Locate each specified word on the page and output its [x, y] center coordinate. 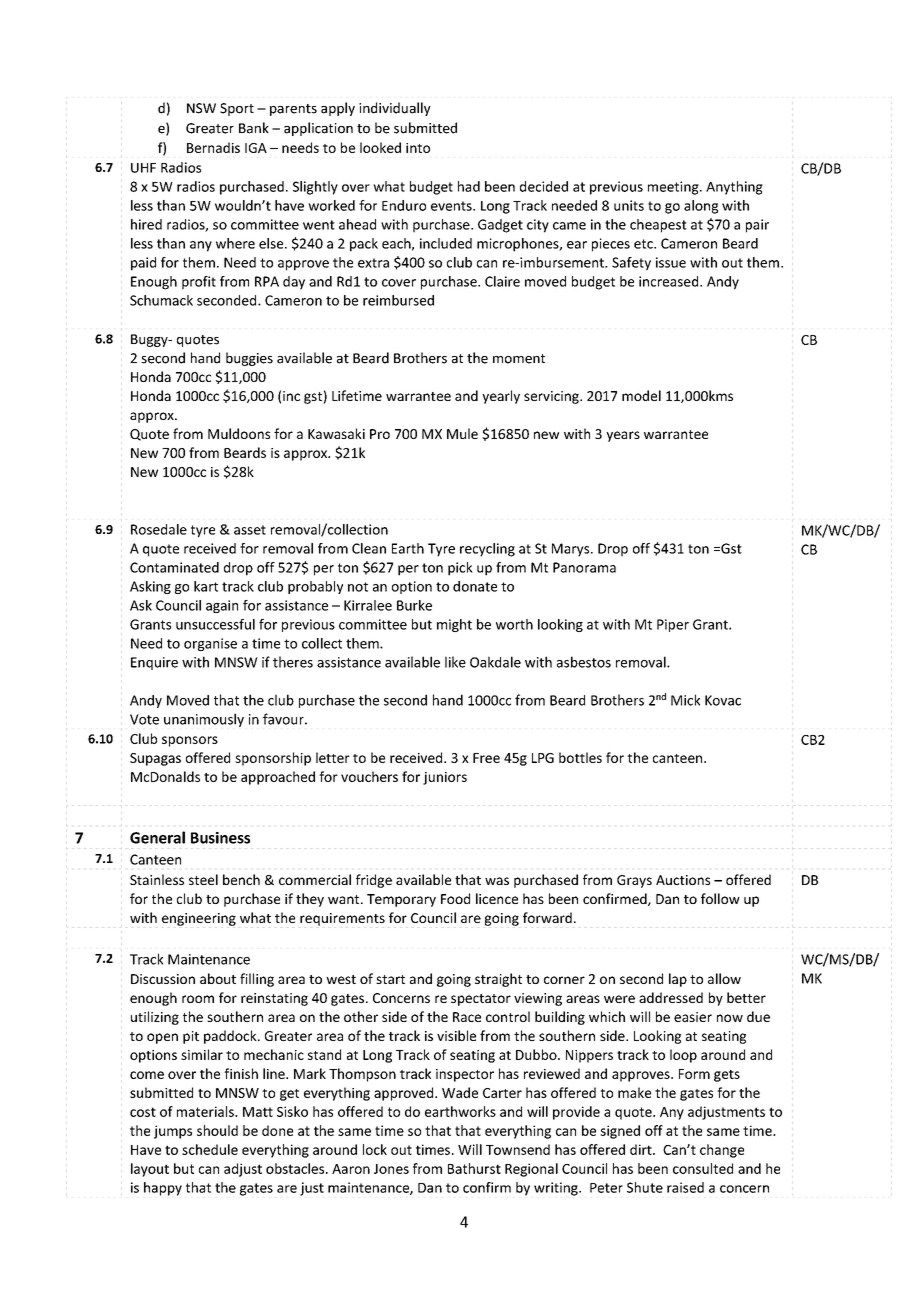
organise [210, 644]
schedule [210, 1149]
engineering [199, 919]
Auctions [683, 880]
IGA [256, 148]
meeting [674, 188]
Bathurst [474, 1168]
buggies [249, 359]
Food [455, 898]
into [418, 148]
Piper [673, 625]
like [455, 662]
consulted [703, 1168]
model [641, 395]
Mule [462, 433]
